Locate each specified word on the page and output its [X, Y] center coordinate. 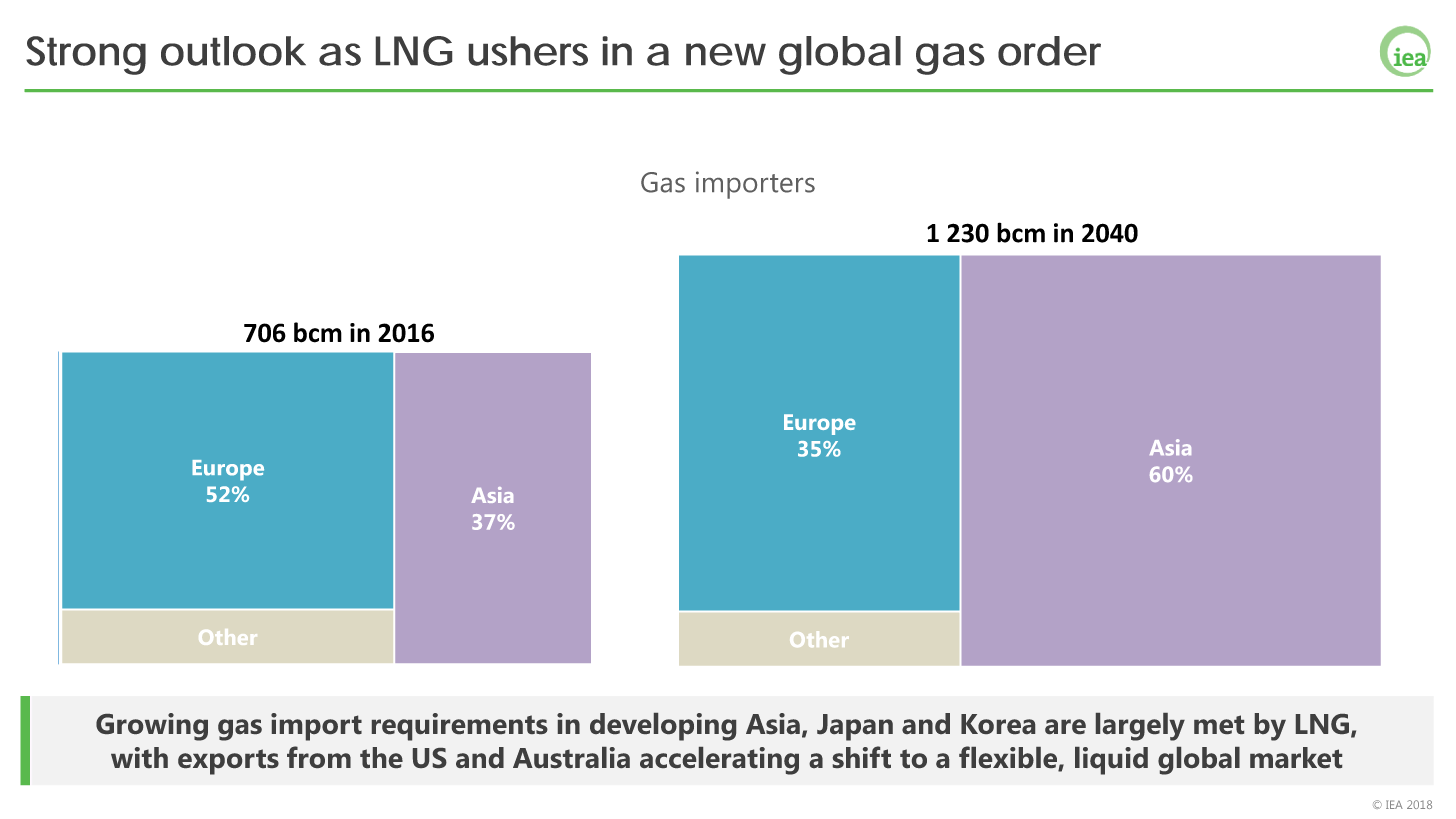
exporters [755, 186]
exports [228, 762]
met [1219, 724]
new [726, 54]
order [1049, 51]
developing [663, 727]
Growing [152, 727]
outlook [233, 51]
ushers [528, 51]
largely [1140, 727]
